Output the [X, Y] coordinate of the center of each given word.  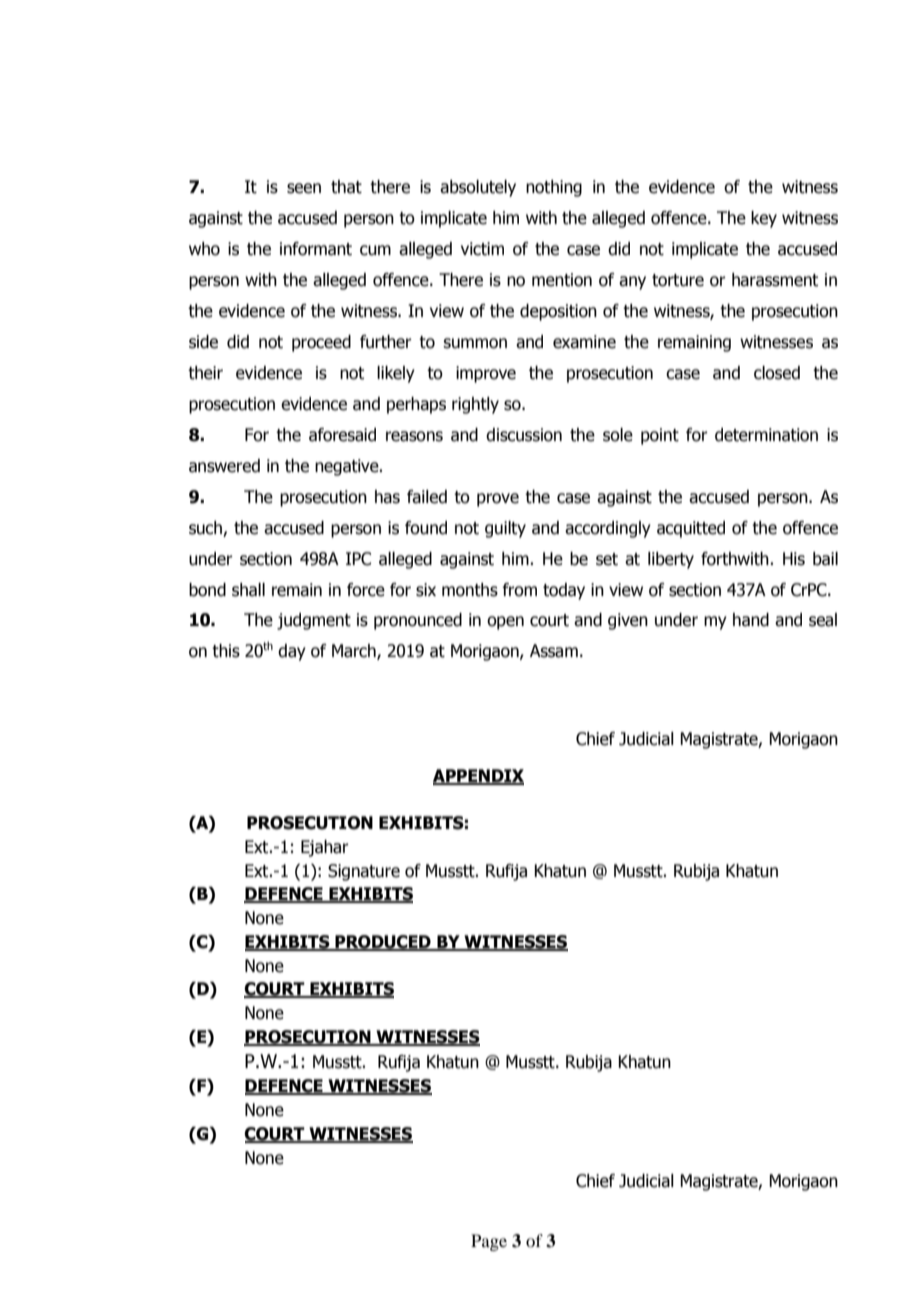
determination [766, 435]
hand [751, 620]
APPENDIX [478, 776]
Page [489, 1242]
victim [482, 249]
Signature [364, 872]
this [226, 651]
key [764, 219]
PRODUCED [383, 942]
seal [823, 620]
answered [224, 466]
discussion [524, 435]
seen [304, 188]
